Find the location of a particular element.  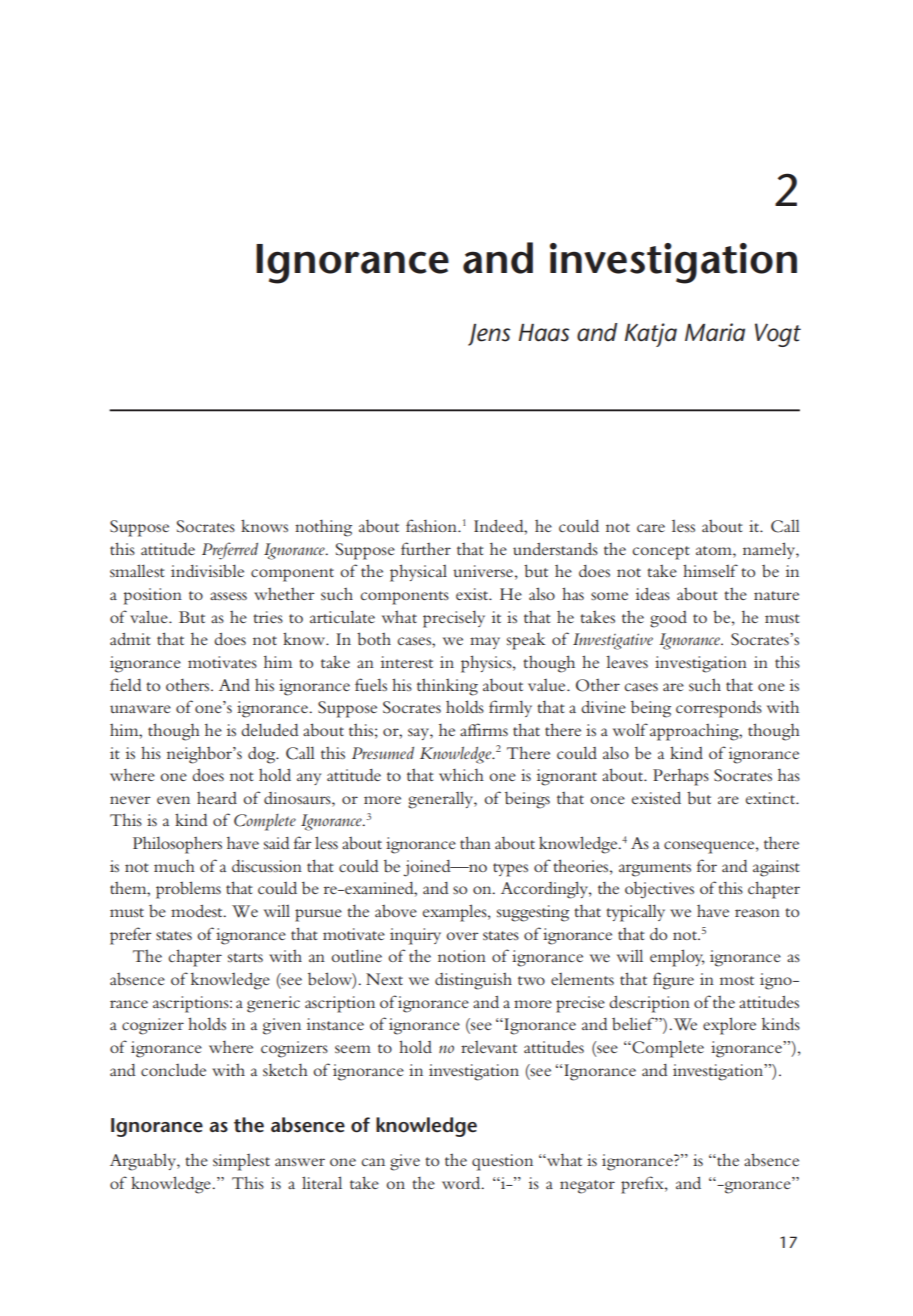

Maria is located at coordinates (715, 332).
